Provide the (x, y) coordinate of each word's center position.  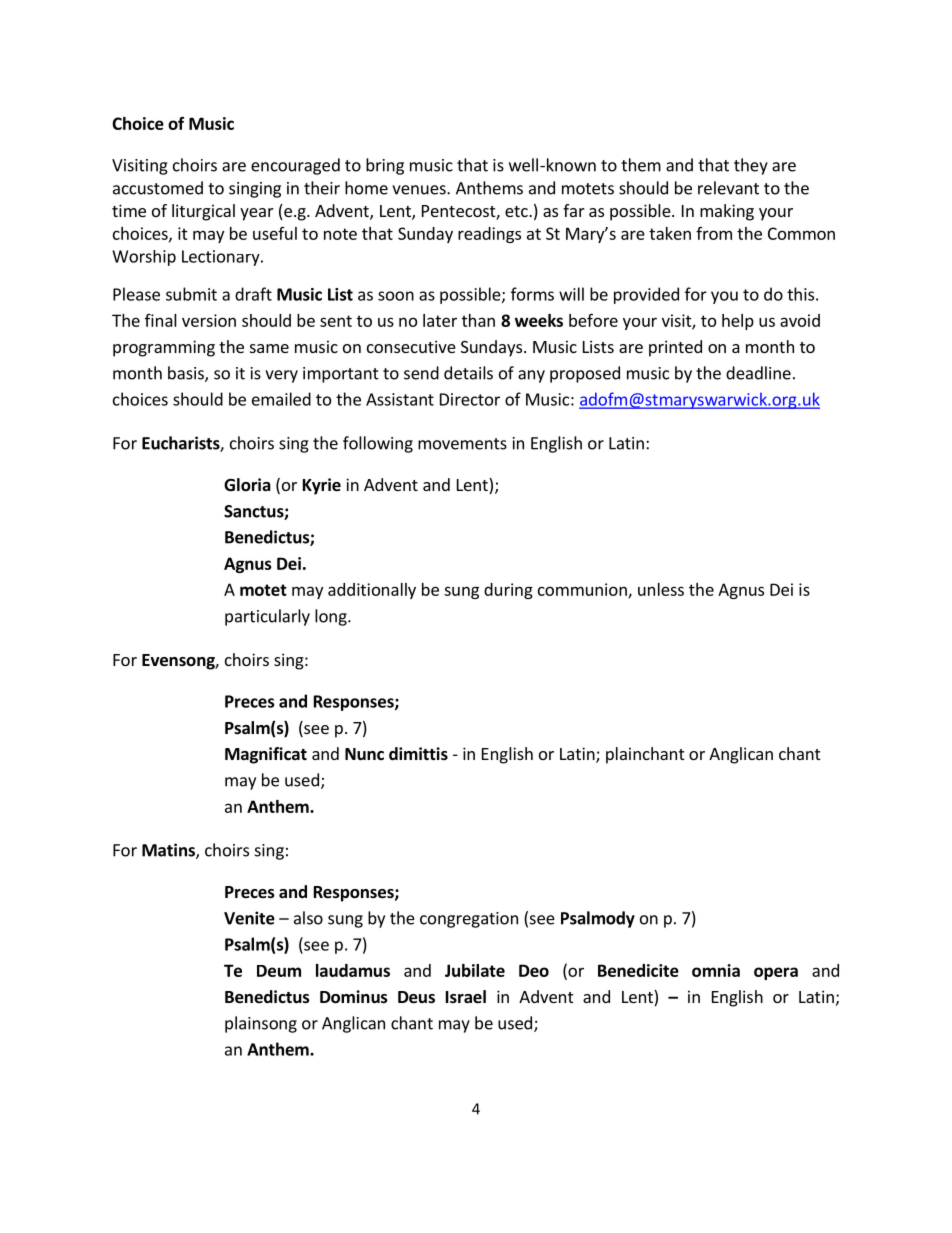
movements (462, 444)
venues (420, 190)
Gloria (247, 485)
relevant (728, 188)
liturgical (203, 212)
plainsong (261, 1024)
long (332, 617)
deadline (758, 373)
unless (661, 589)
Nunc (364, 754)
